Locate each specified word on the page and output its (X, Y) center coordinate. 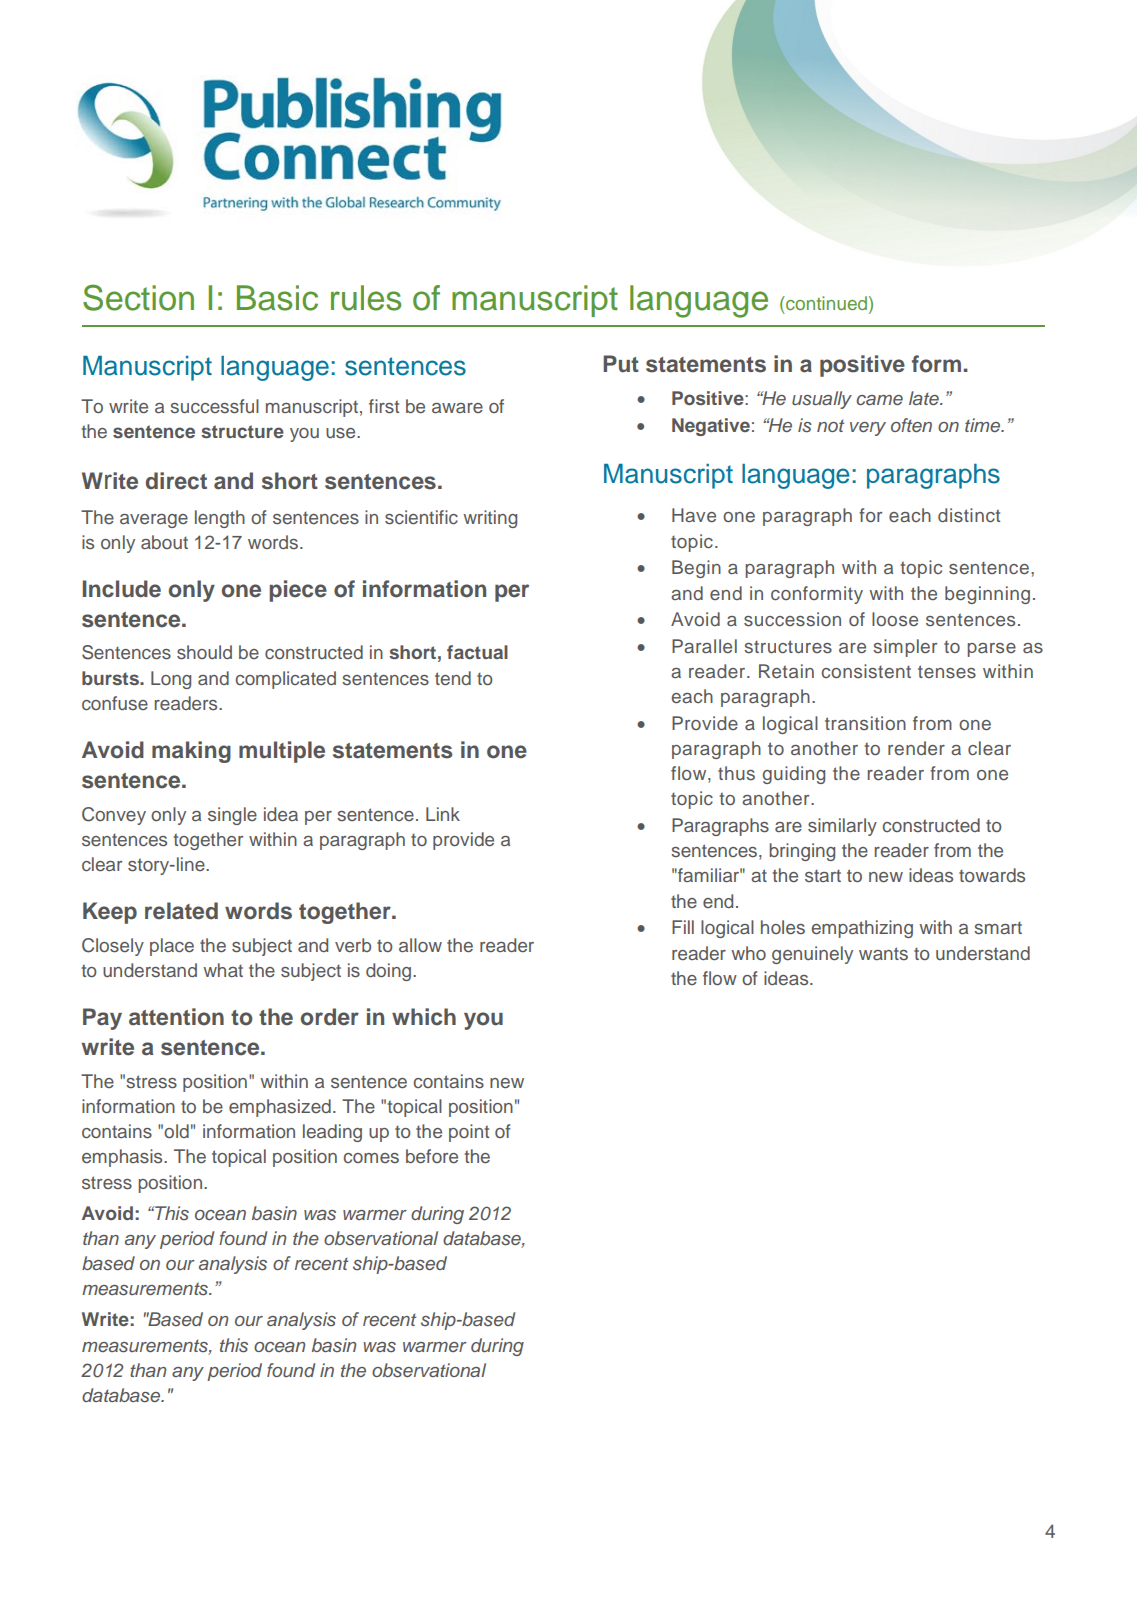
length (220, 519)
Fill (683, 927)
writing (490, 519)
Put (621, 364)
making (191, 752)
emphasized (280, 1108)
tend (453, 678)
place (172, 947)
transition (865, 723)
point (469, 1133)
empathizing (862, 929)
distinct (969, 515)
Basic (277, 298)
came (879, 400)
